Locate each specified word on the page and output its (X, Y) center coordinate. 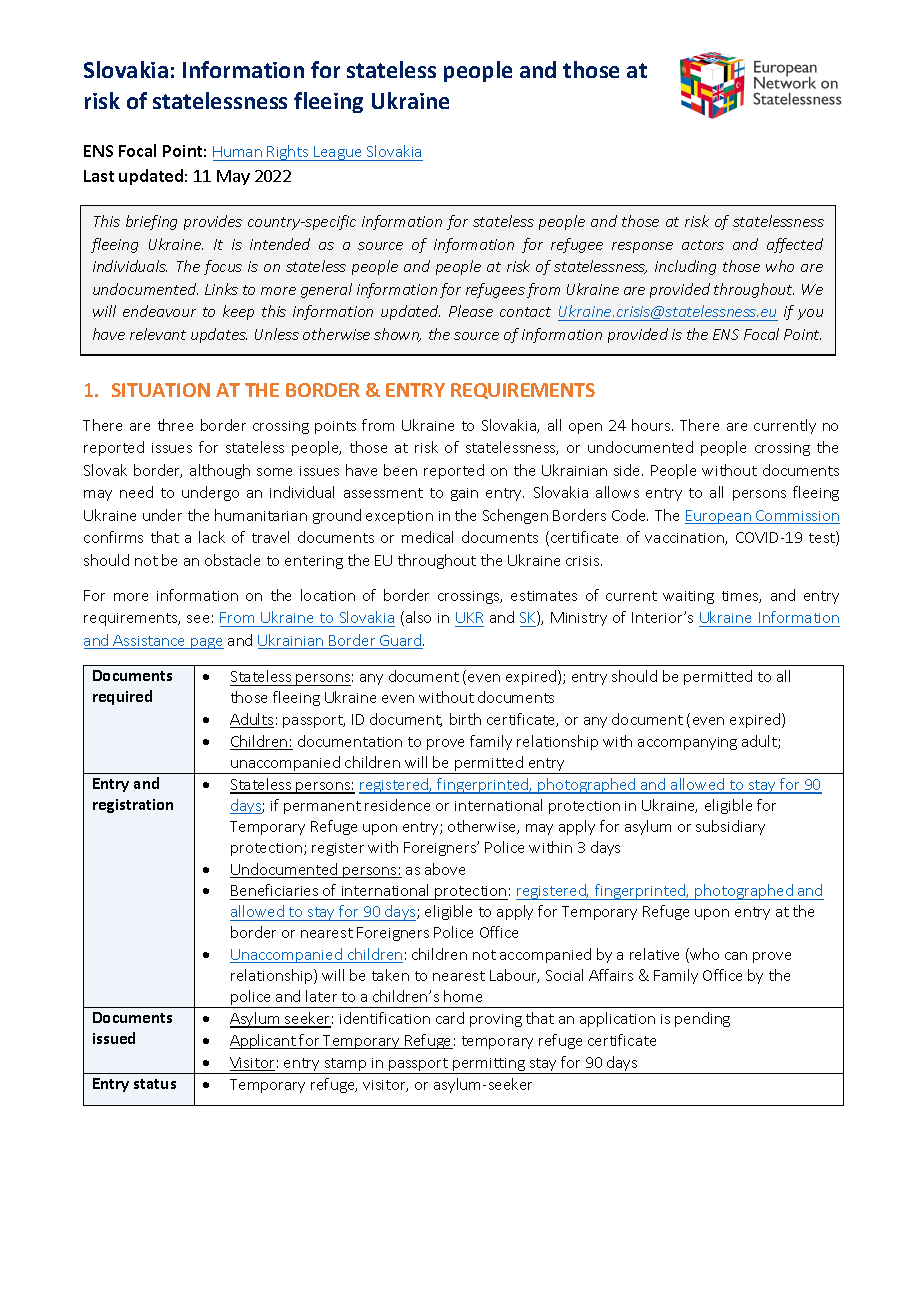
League (338, 153)
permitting (489, 1066)
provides (213, 222)
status (155, 1084)
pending (702, 1019)
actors (703, 245)
